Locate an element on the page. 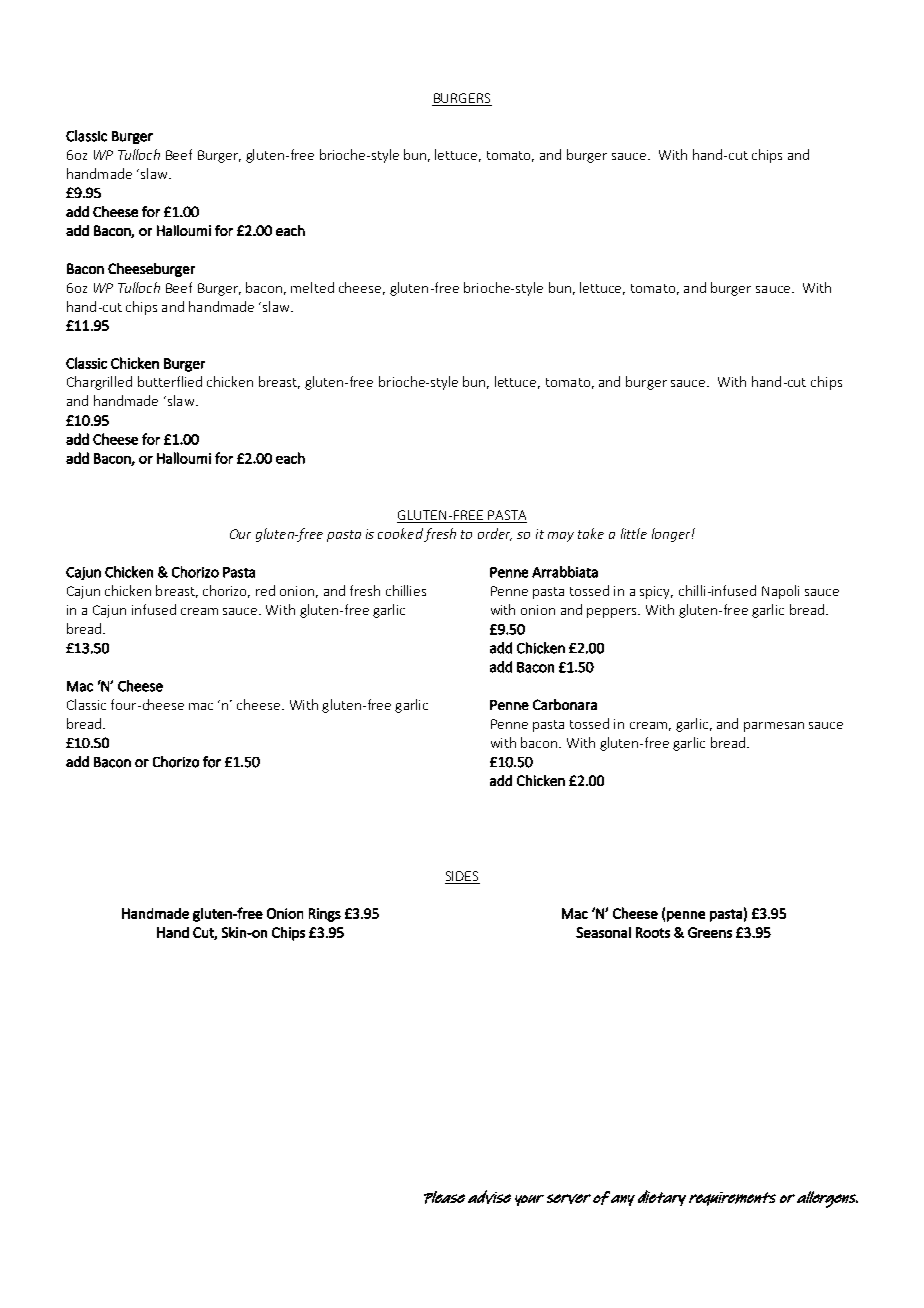  Greens is located at coordinates (710, 932).
